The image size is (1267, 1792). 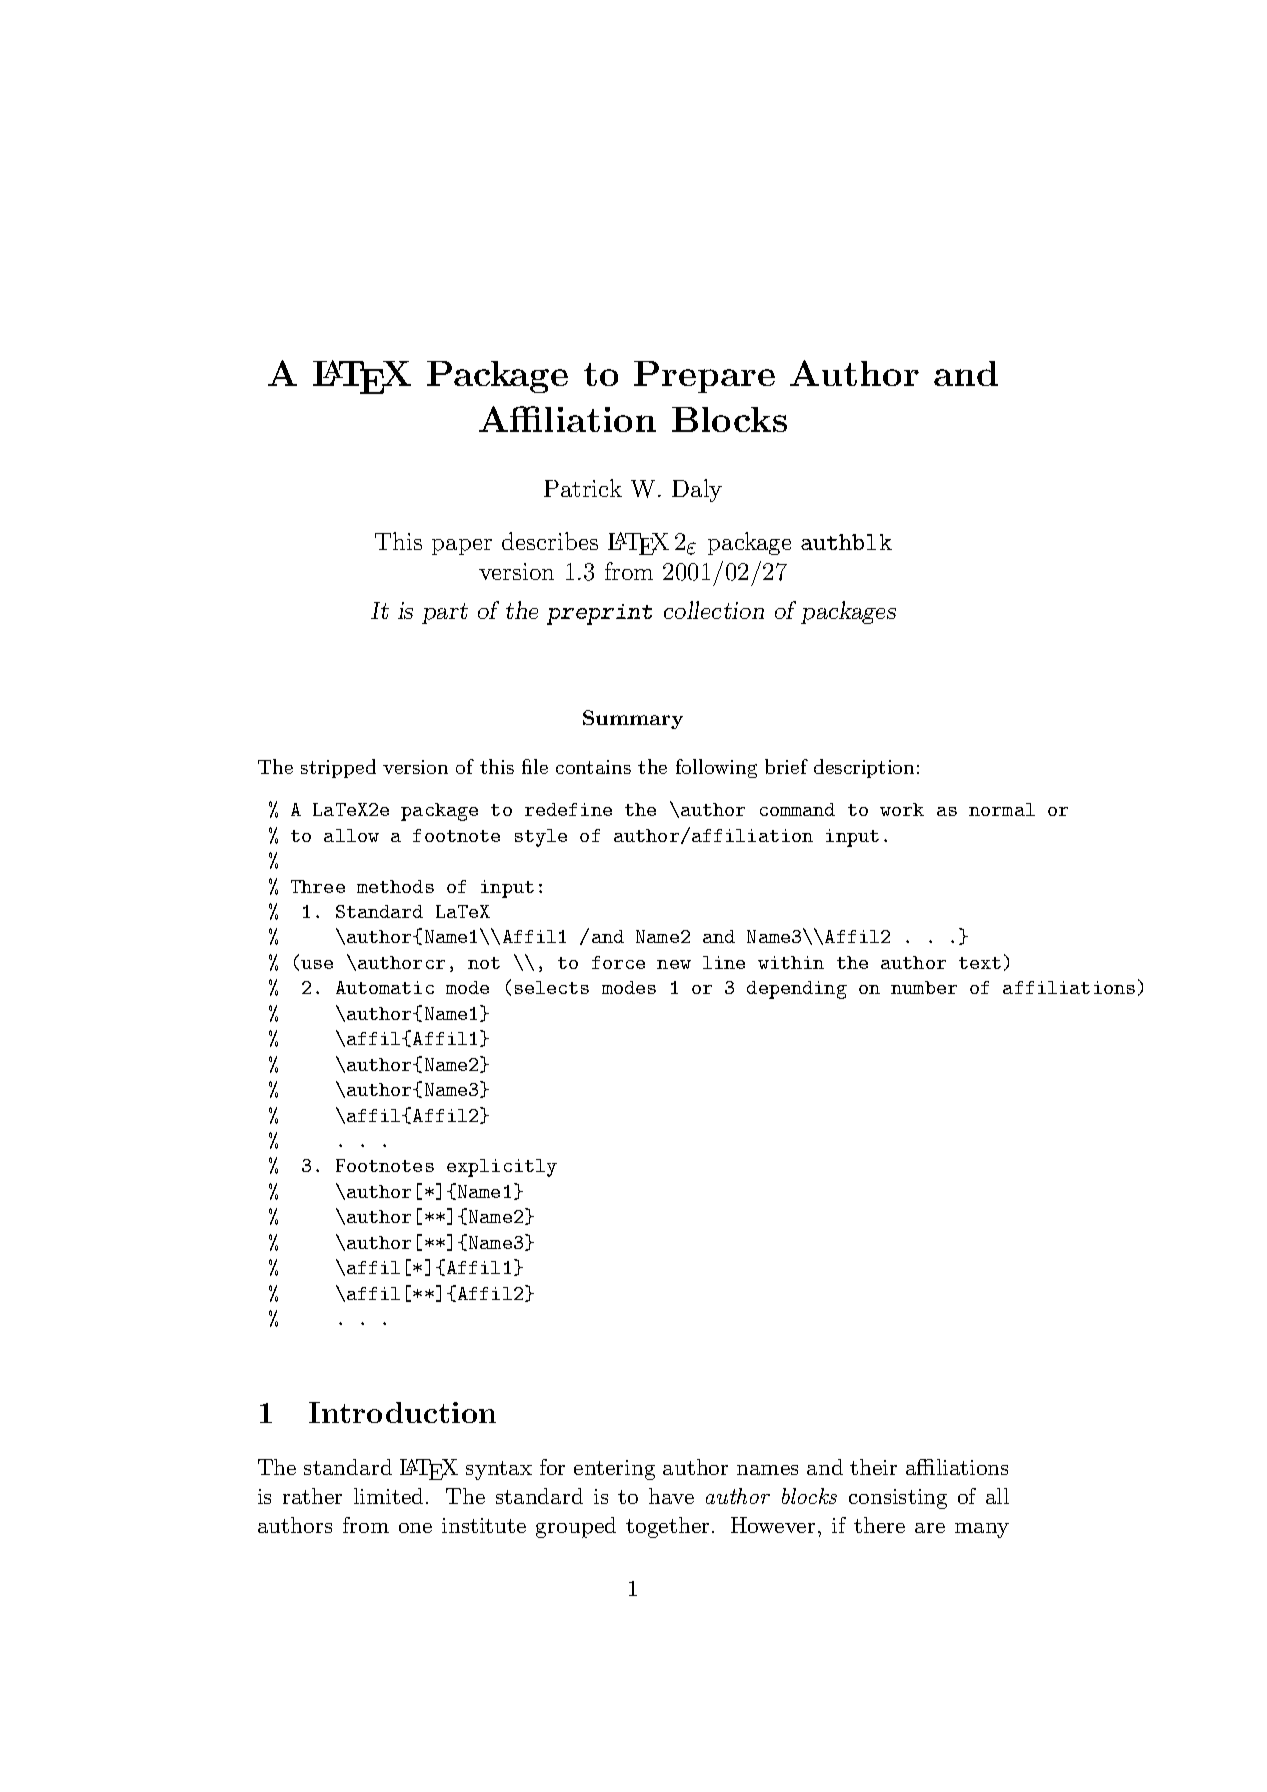 I want to click on paper, so click(x=462, y=547).
